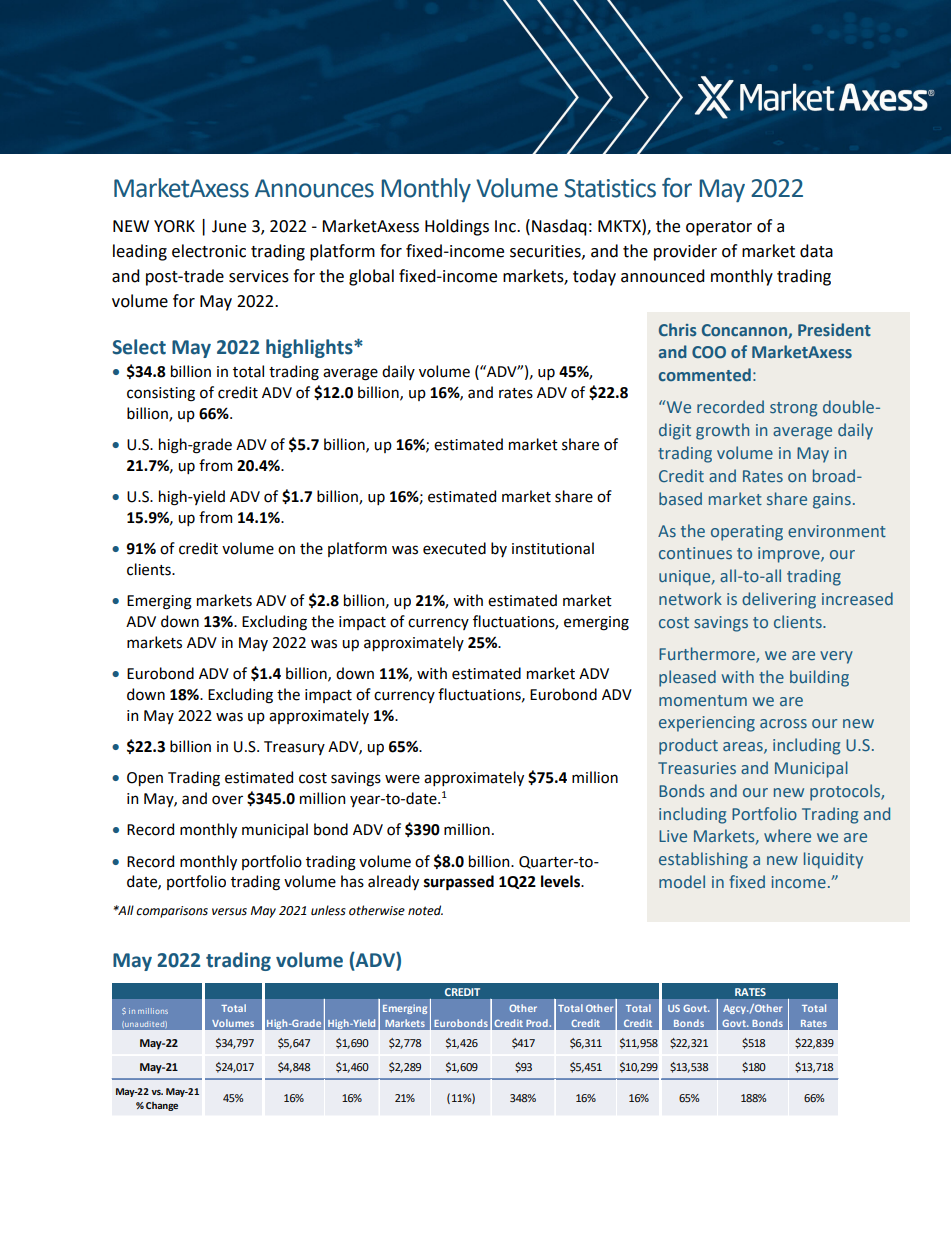 This image has height=1233, width=952. What do you see at coordinates (719, 228) in the image?
I see `operator` at bounding box center [719, 228].
